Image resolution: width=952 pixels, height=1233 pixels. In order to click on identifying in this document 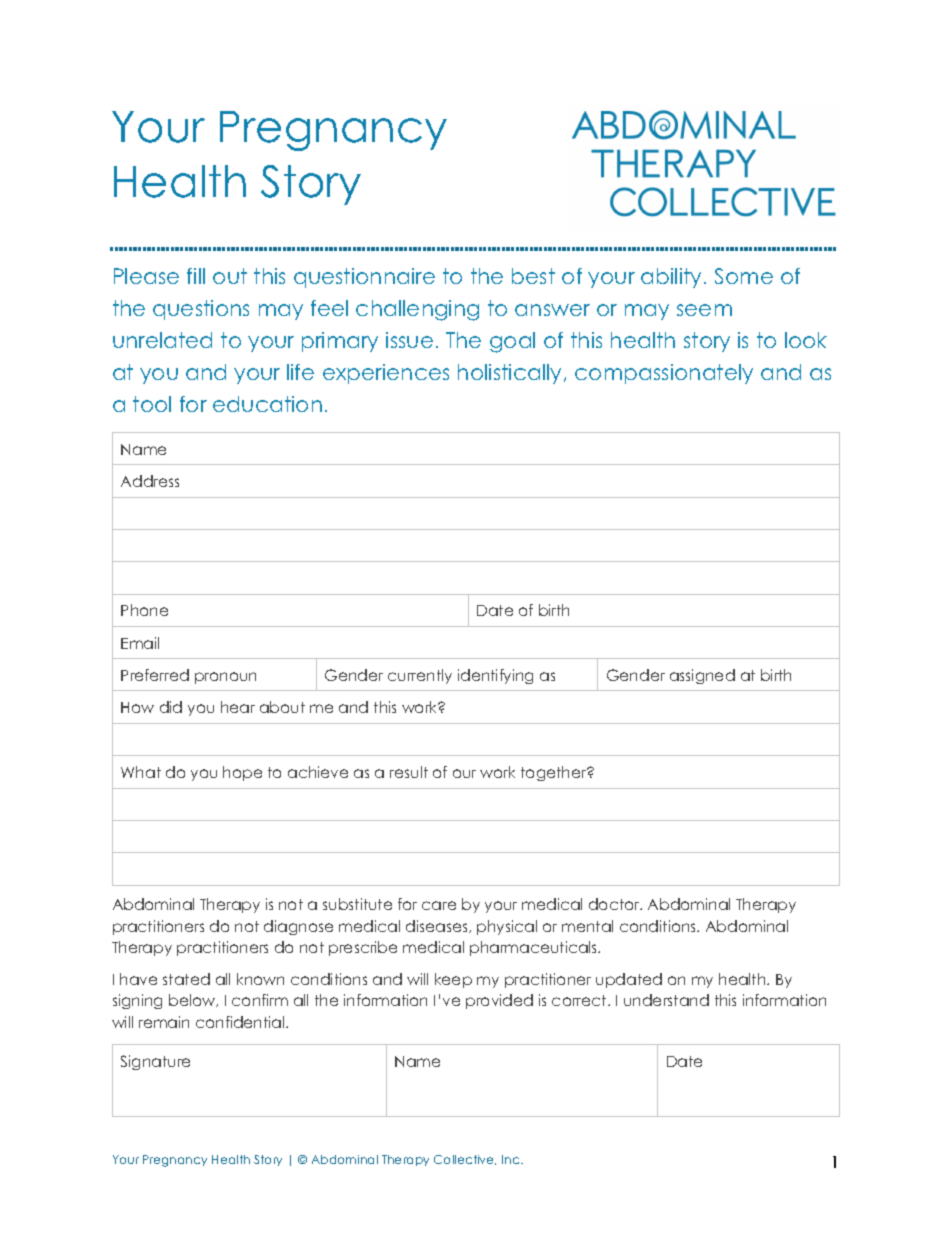, I will do `click(495, 676)`.
